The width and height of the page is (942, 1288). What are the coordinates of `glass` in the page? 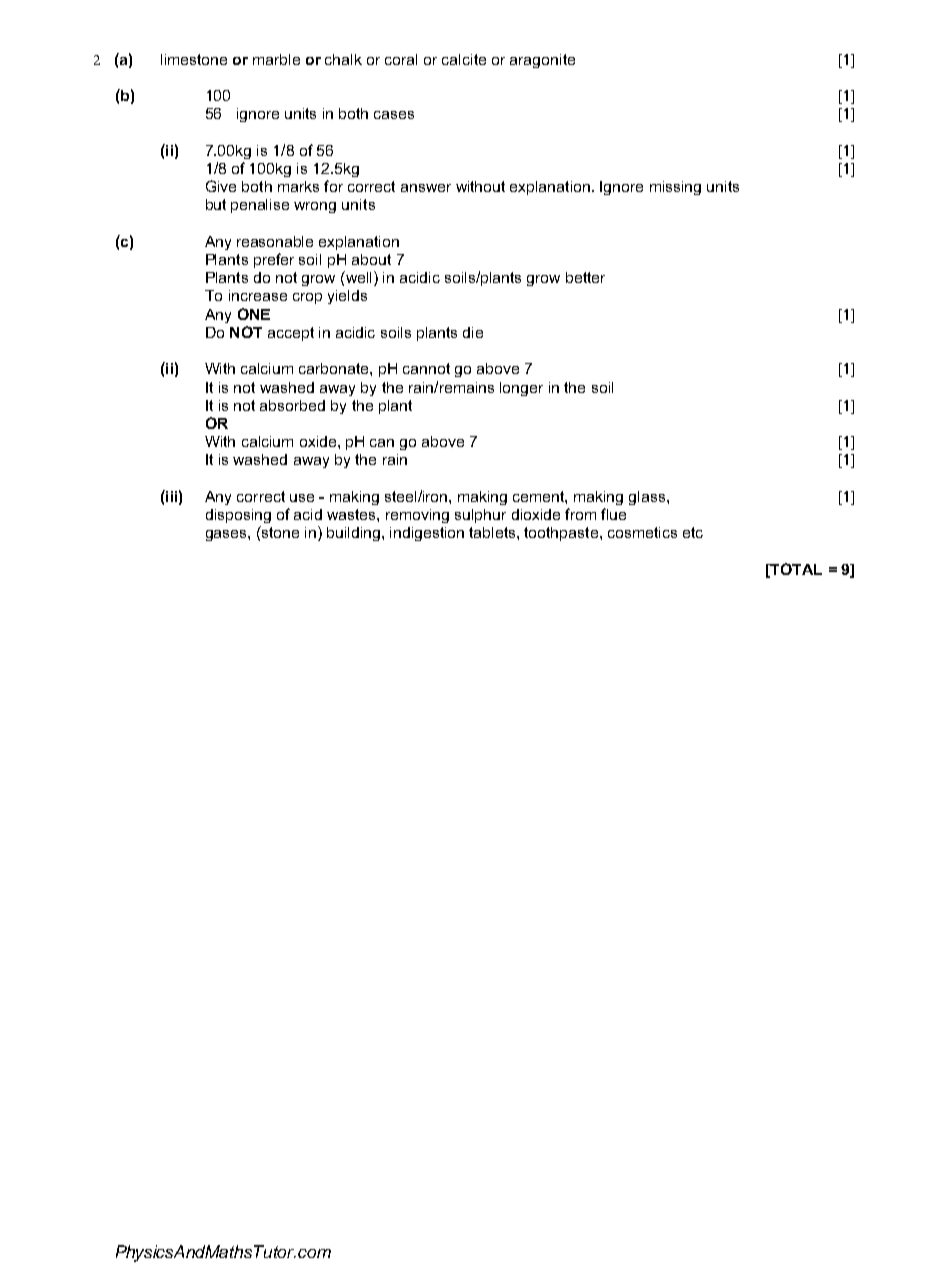 It's located at (647, 498).
